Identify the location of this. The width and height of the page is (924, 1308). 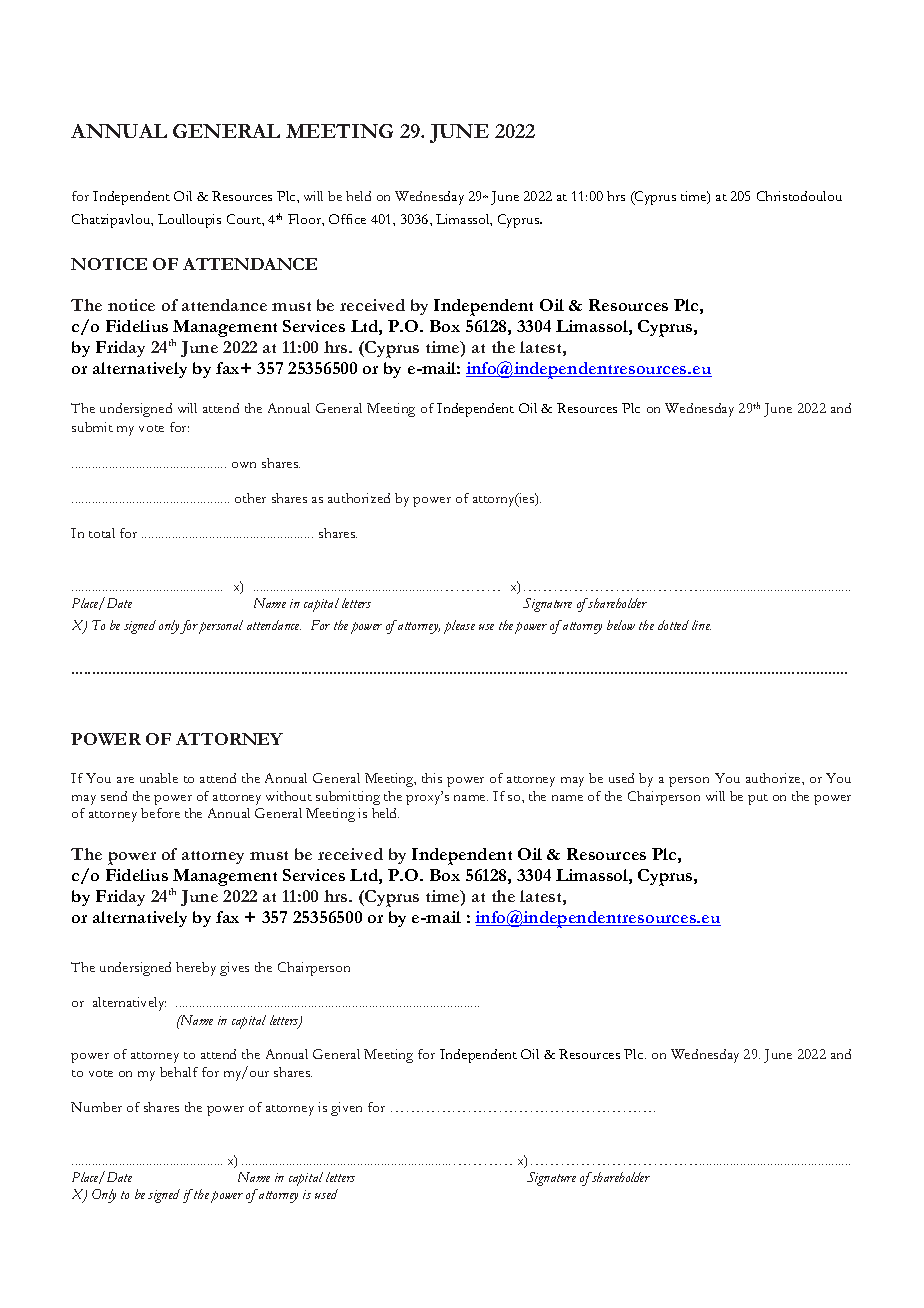
(432, 778).
